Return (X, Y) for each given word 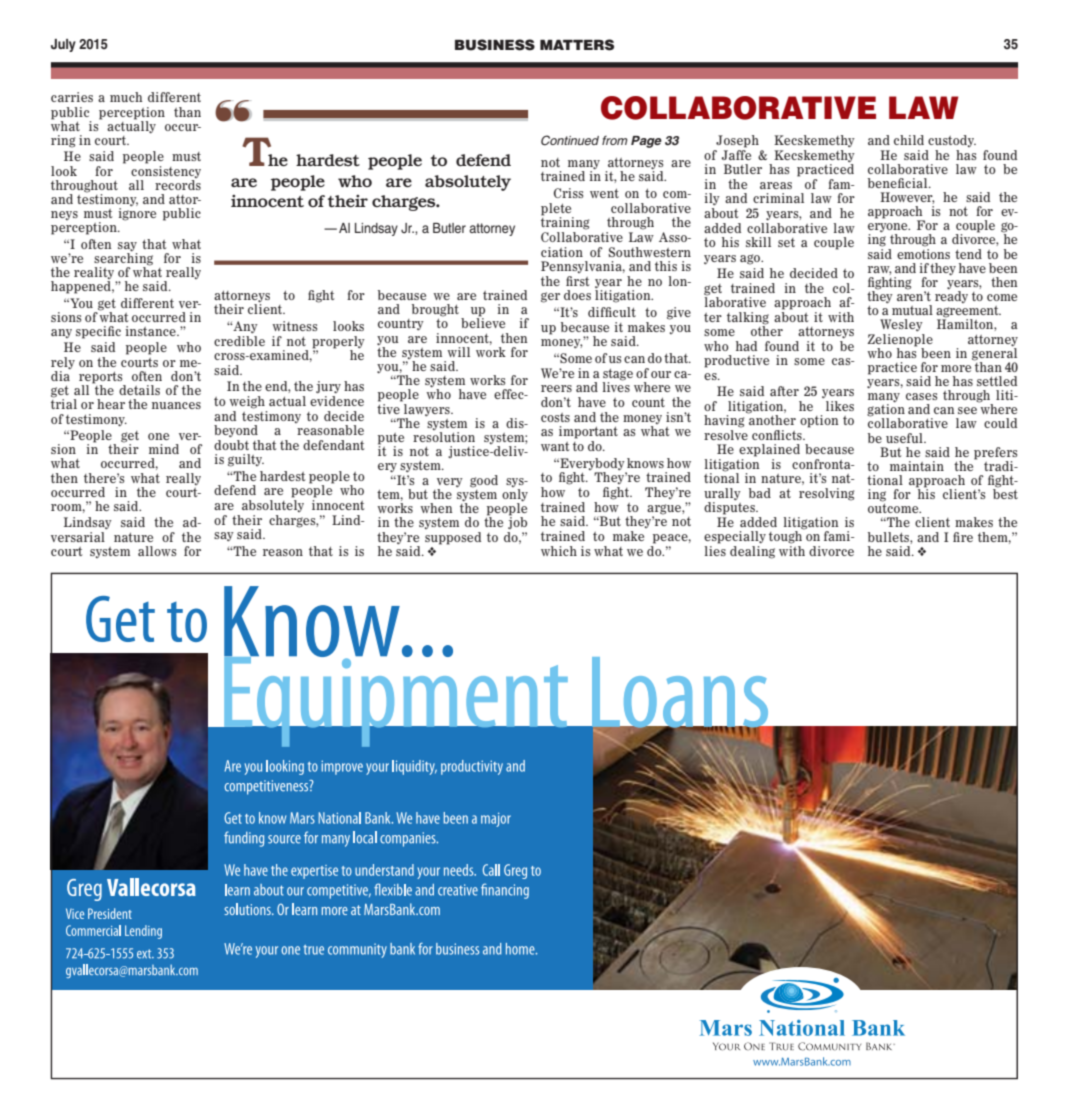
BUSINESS (495, 45)
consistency (166, 170)
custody (952, 141)
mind (164, 449)
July (63, 45)
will (458, 352)
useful (905, 438)
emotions (923, 252)
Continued (570, 140)
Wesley (901, 325)
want (555, 446)
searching (123, 259)
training (565, 222)
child (909, 140)
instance (152, 331)
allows (157, 551)
